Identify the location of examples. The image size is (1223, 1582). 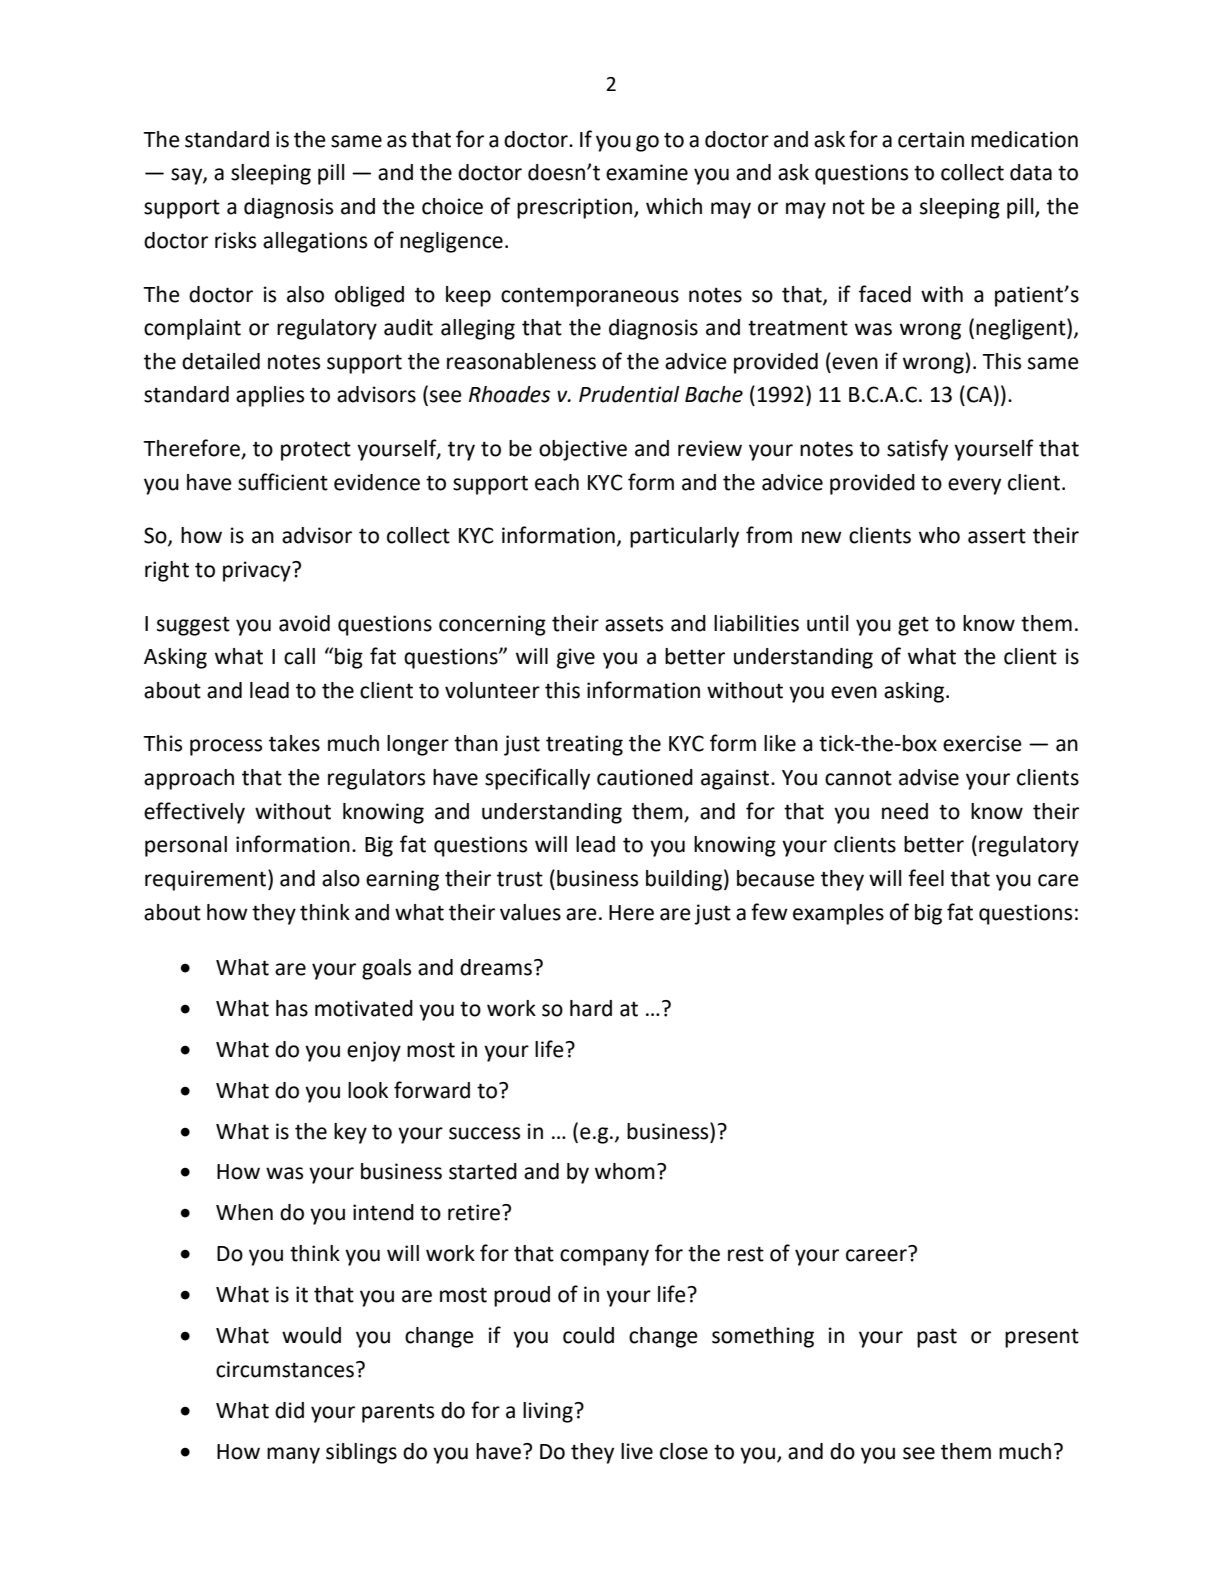
(838, 914).
